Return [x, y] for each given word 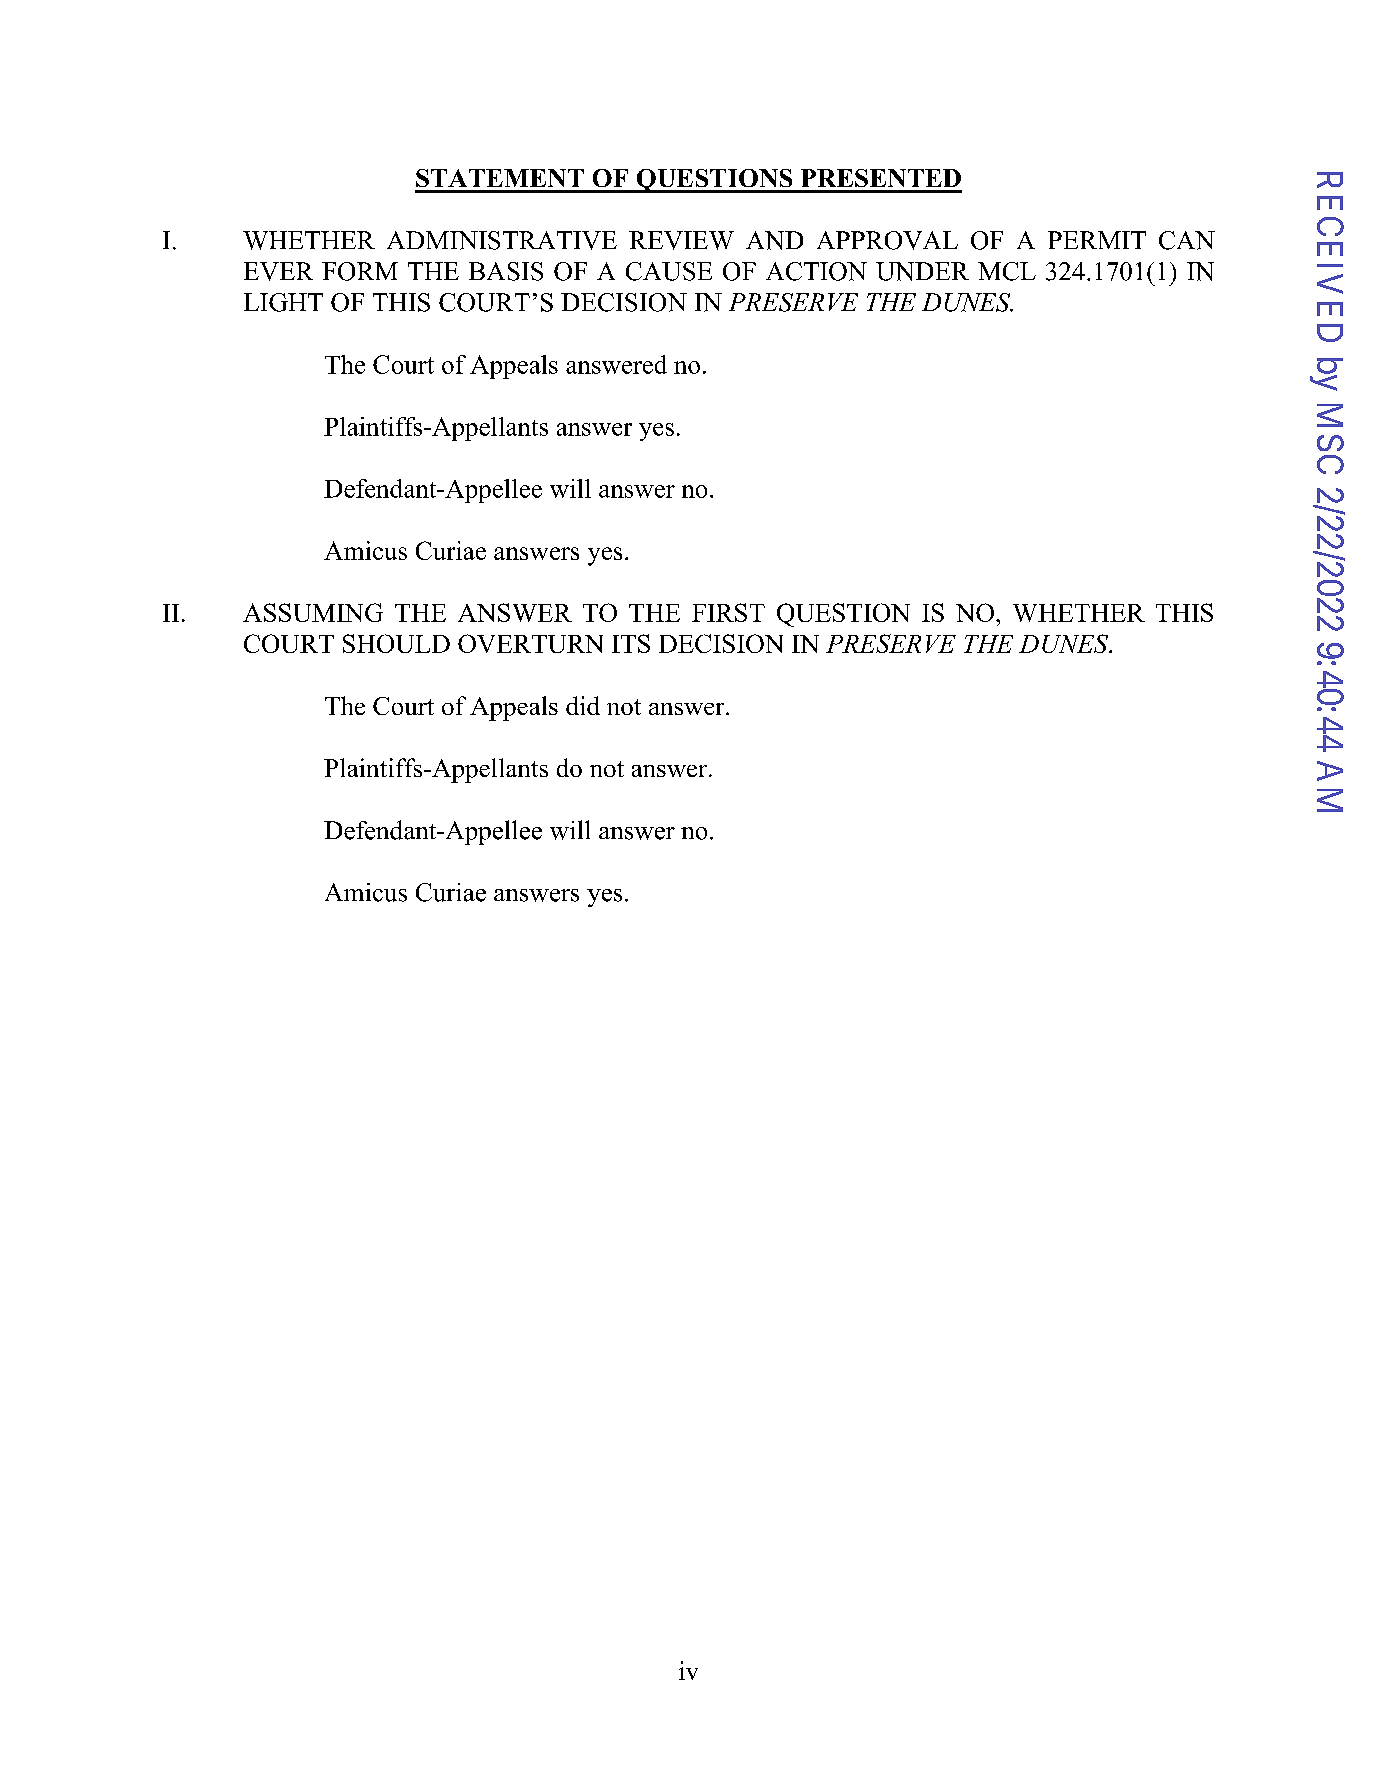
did [583, 705]
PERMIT [1097, 240]
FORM [360, 271]
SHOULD [396, 643]
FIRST [728, 612]
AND [774, 240]
